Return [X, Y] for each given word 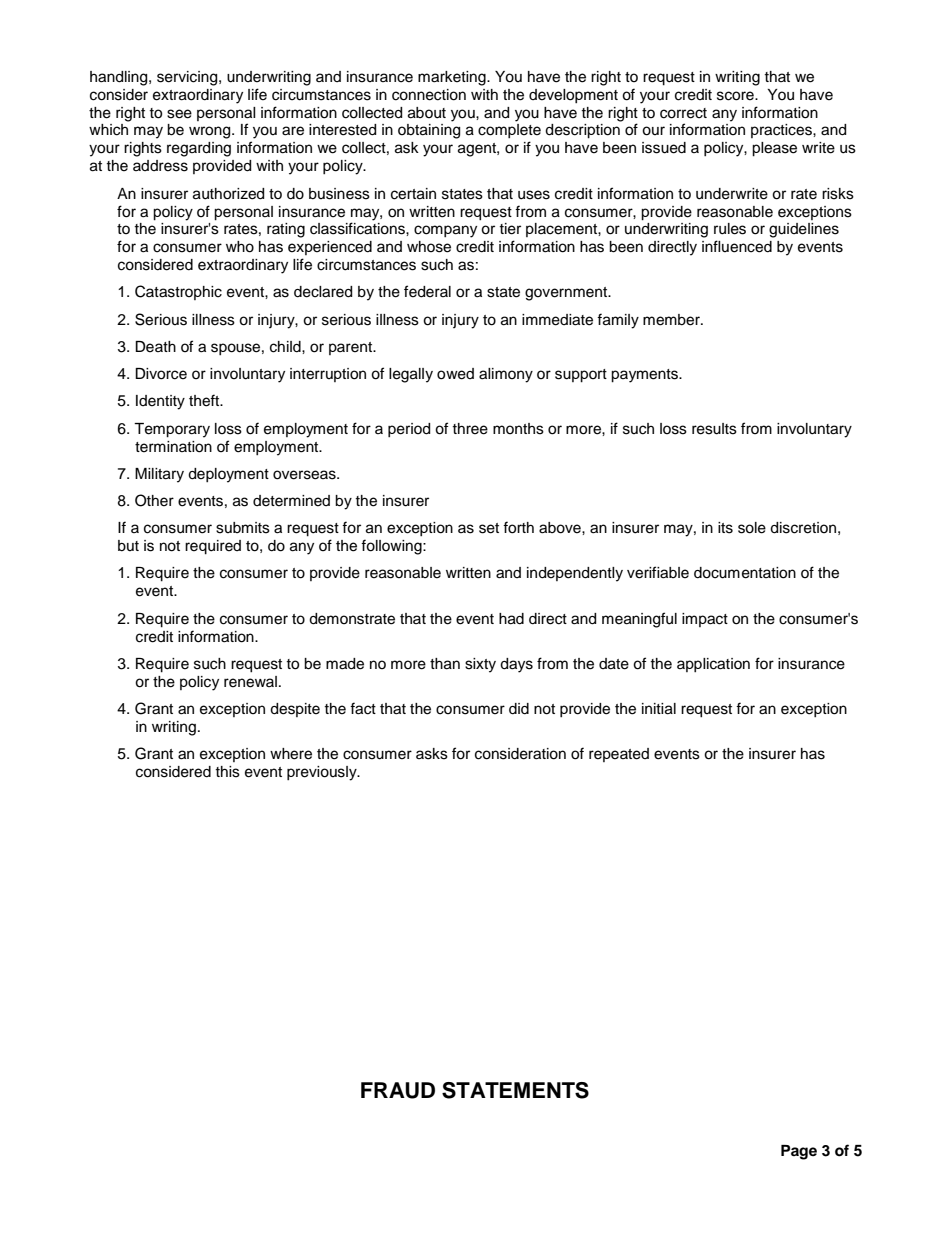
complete [509, 131]
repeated [619, 755]
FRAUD [398, 1090]
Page [799, 1152]
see [179, 114]
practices [782, 131]
